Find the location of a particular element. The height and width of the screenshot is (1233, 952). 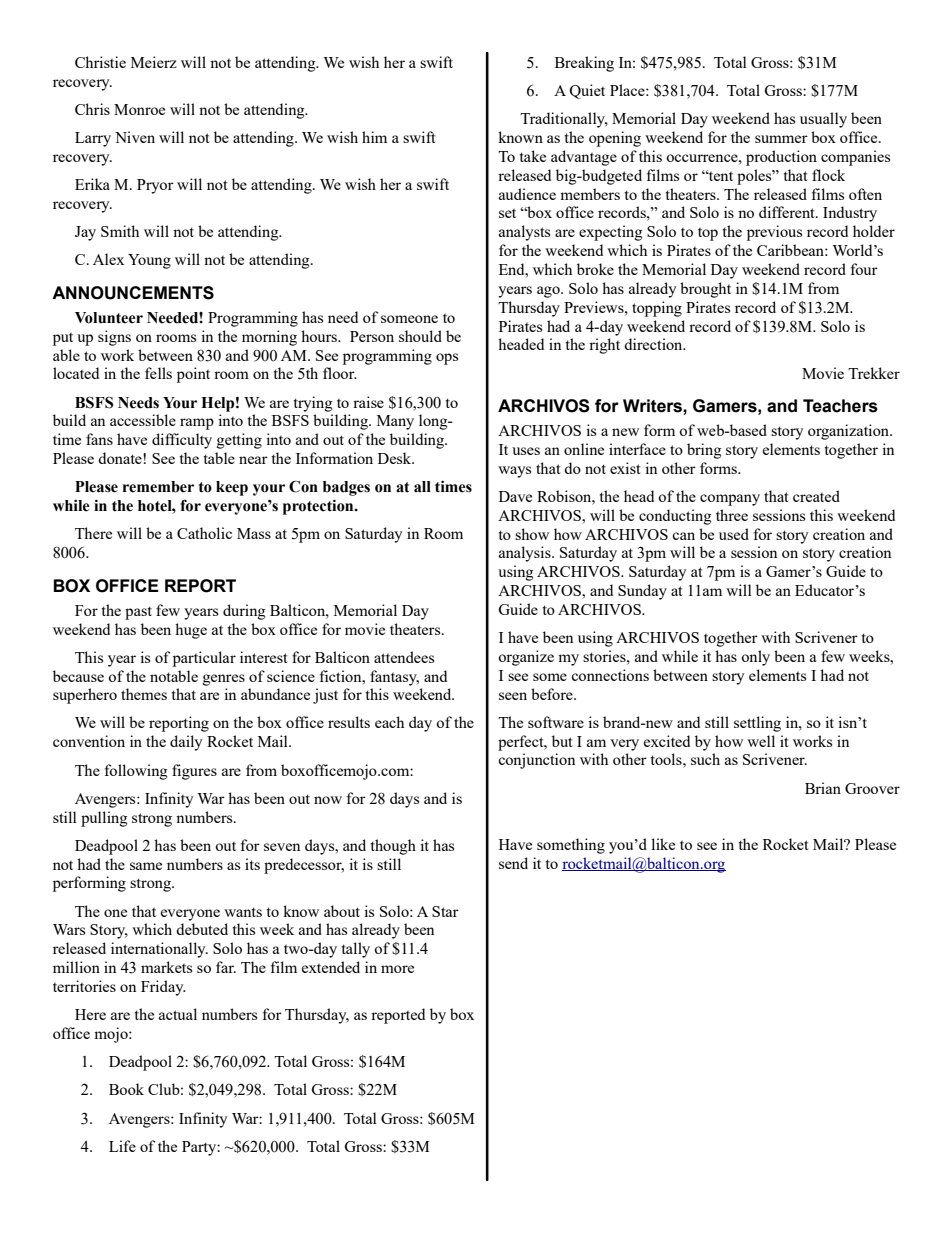

Star is located at coordinates (445, 911).
